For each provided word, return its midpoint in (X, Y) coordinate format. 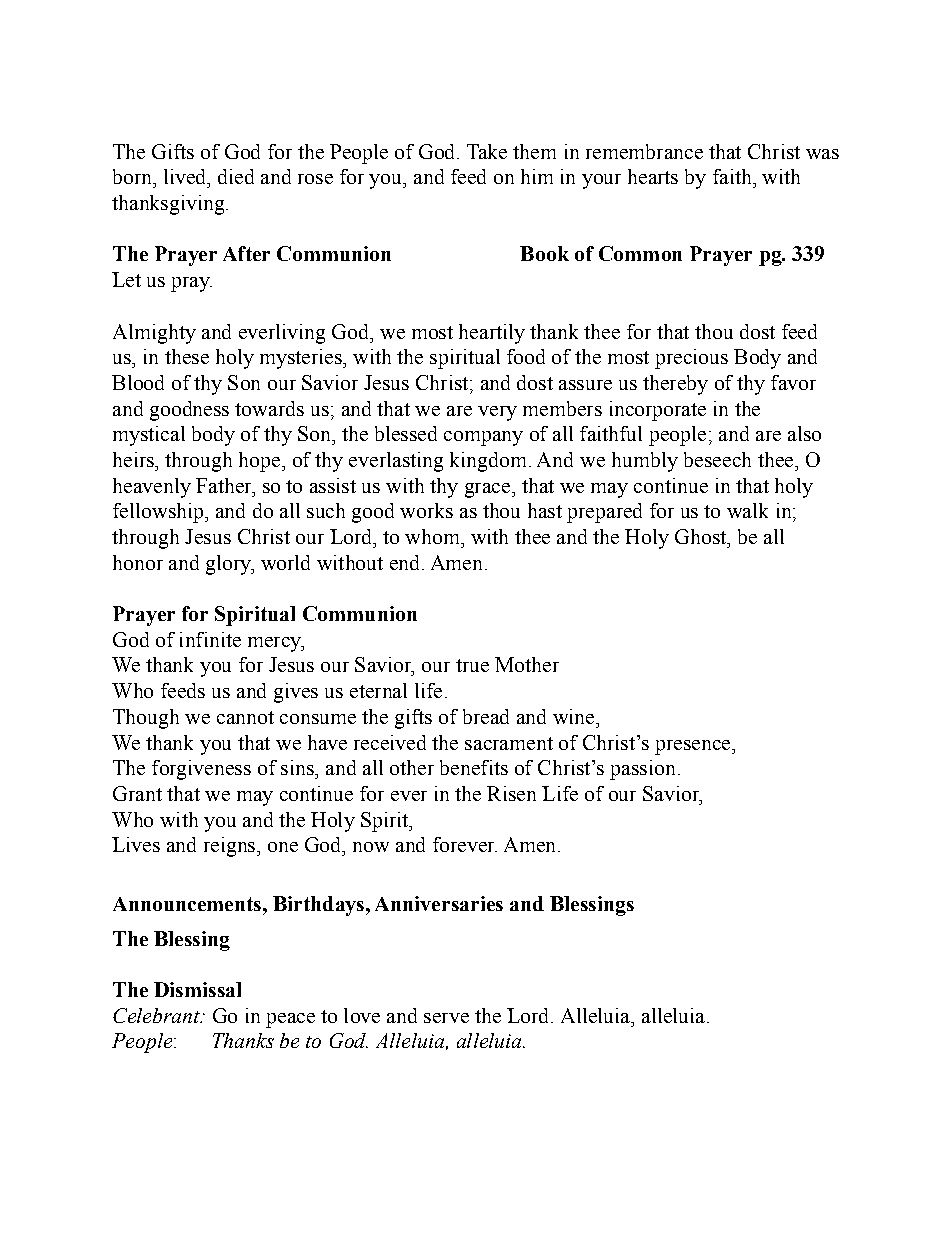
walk (747, 510)
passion (642, 770)
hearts (653, 176)
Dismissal (197, 989)
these (187, 356)
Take (487, 151)
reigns (231, 847)
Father (225, 485)
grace (489, 490)
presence (694, 747)
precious (691, 359)
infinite (210, 639)
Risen (511, 793)
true (472, 665)
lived (186, 176)
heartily (492, 334)
